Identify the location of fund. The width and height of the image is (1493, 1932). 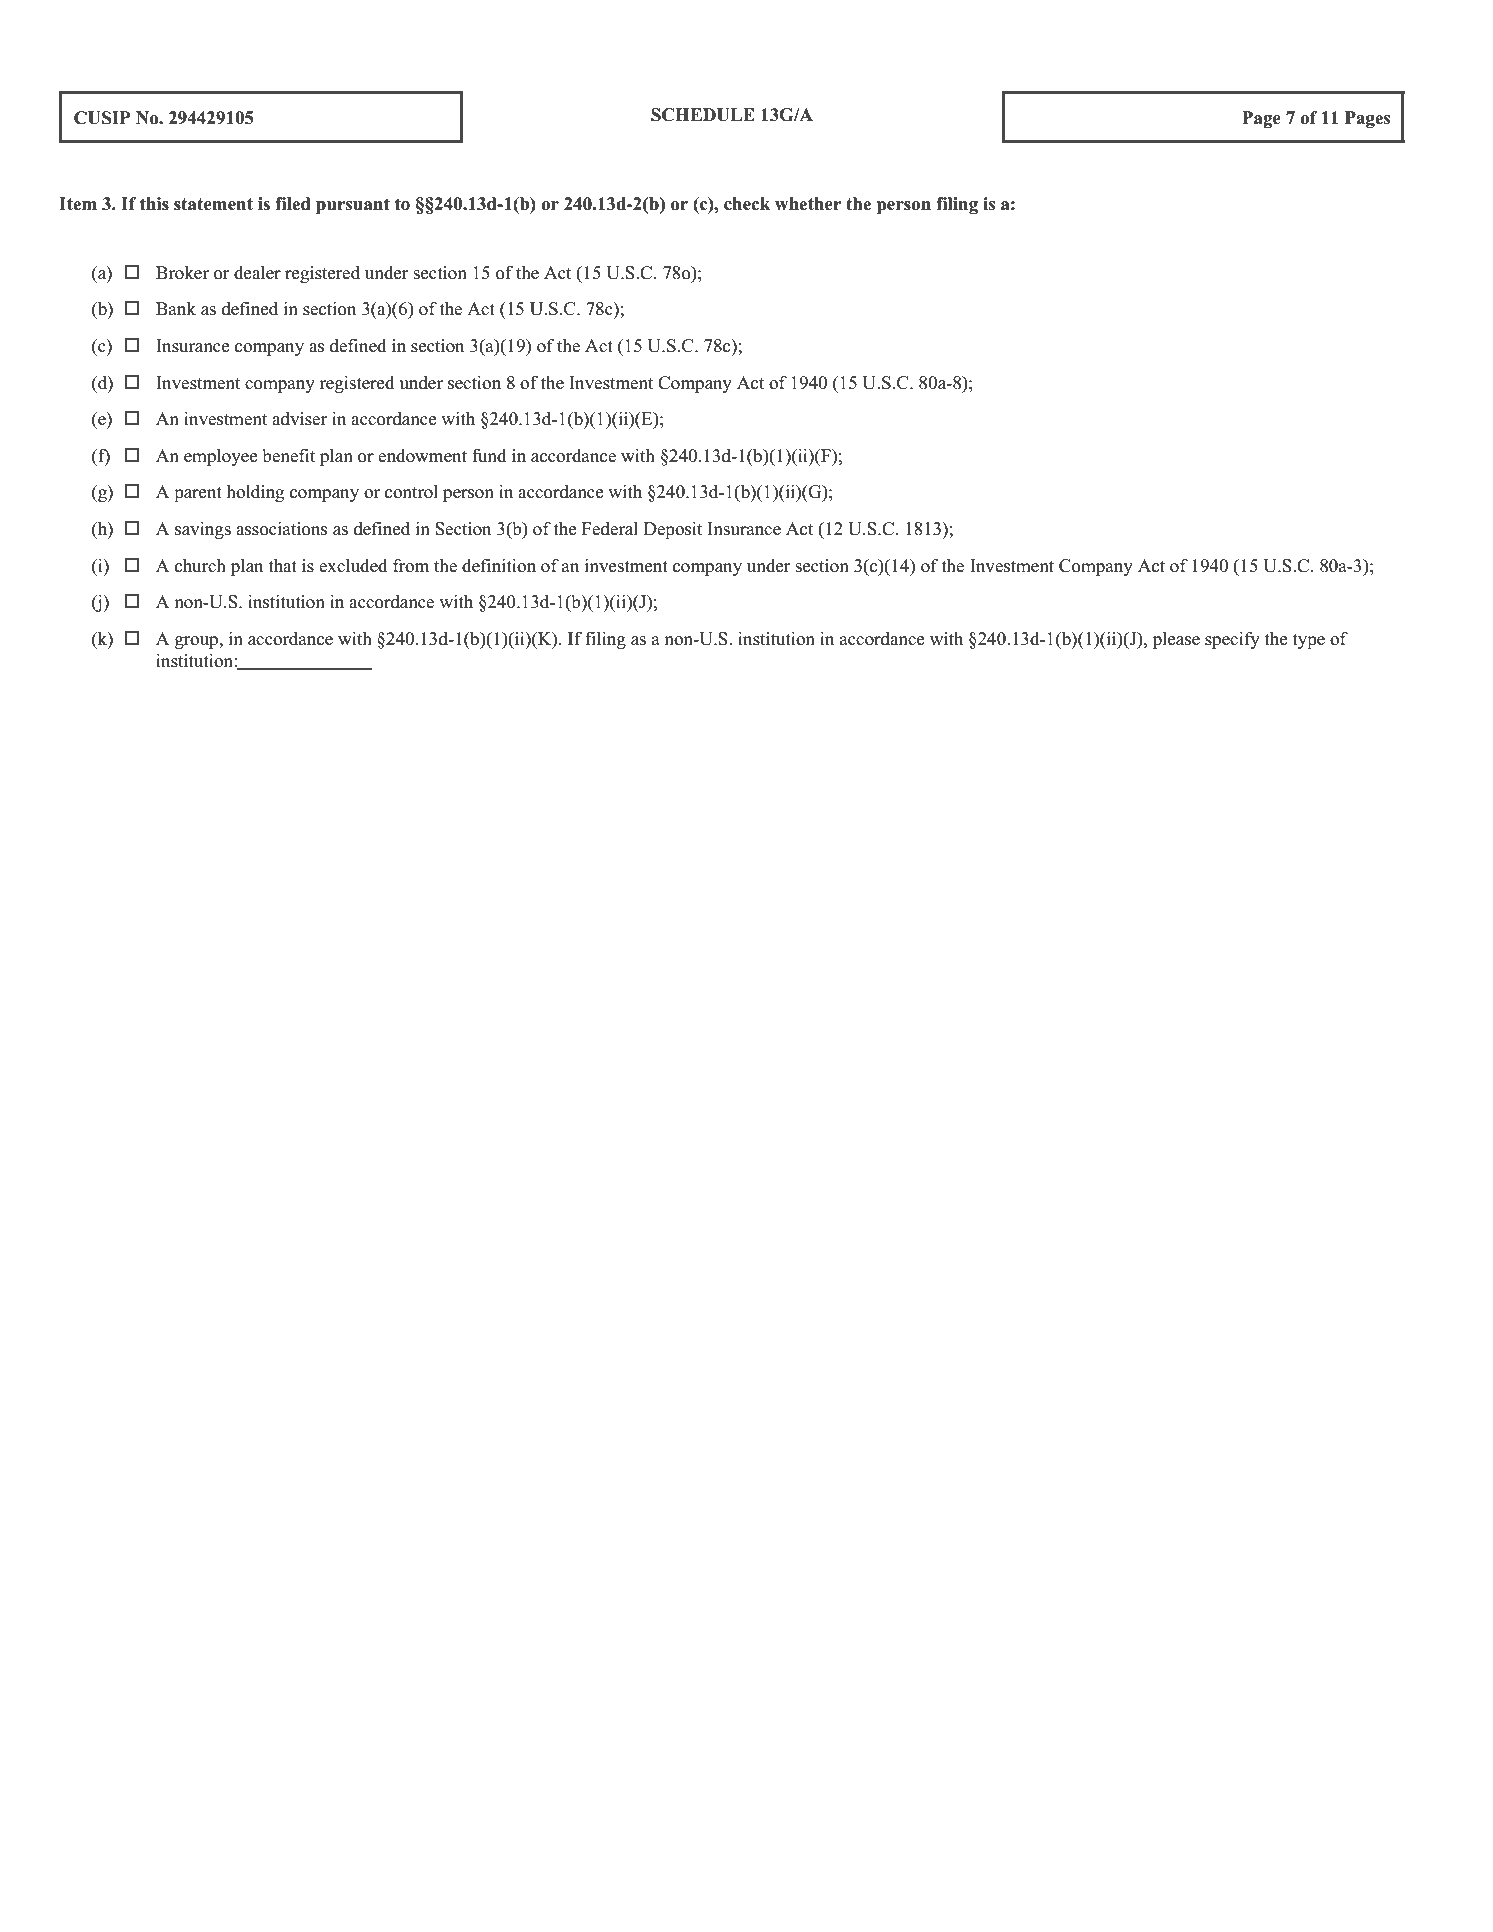
(489, 456).
